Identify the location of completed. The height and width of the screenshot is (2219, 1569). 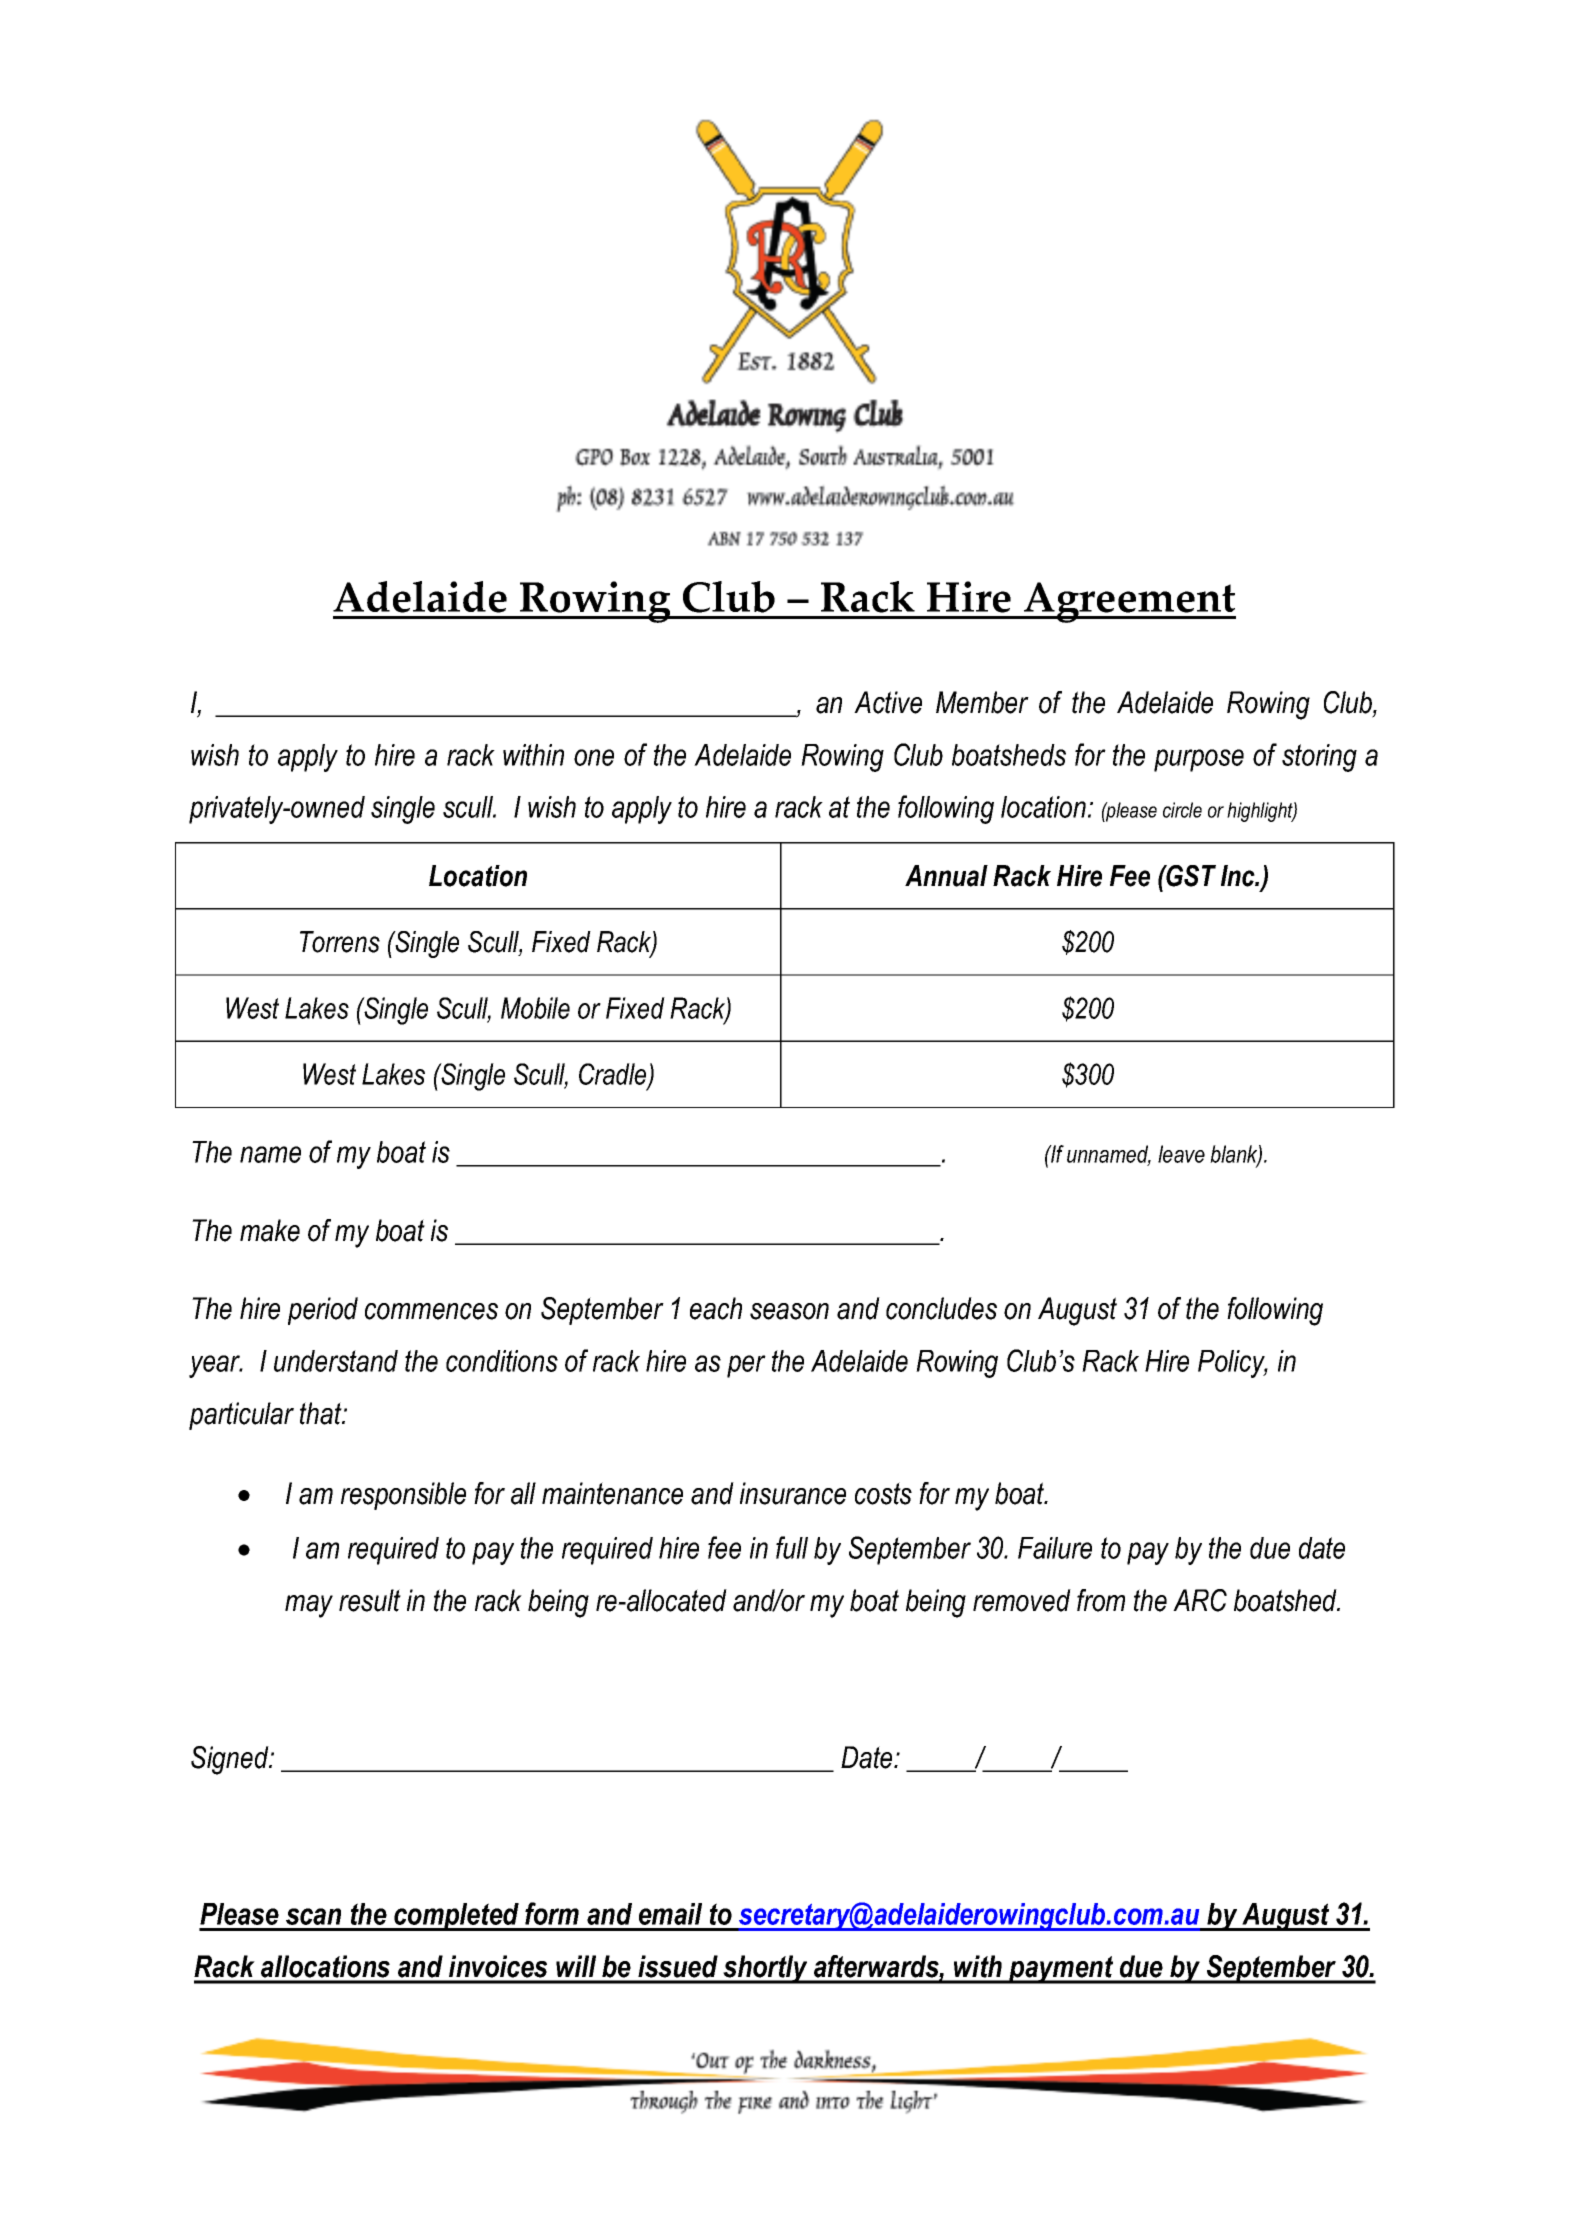
(457, 1917).
